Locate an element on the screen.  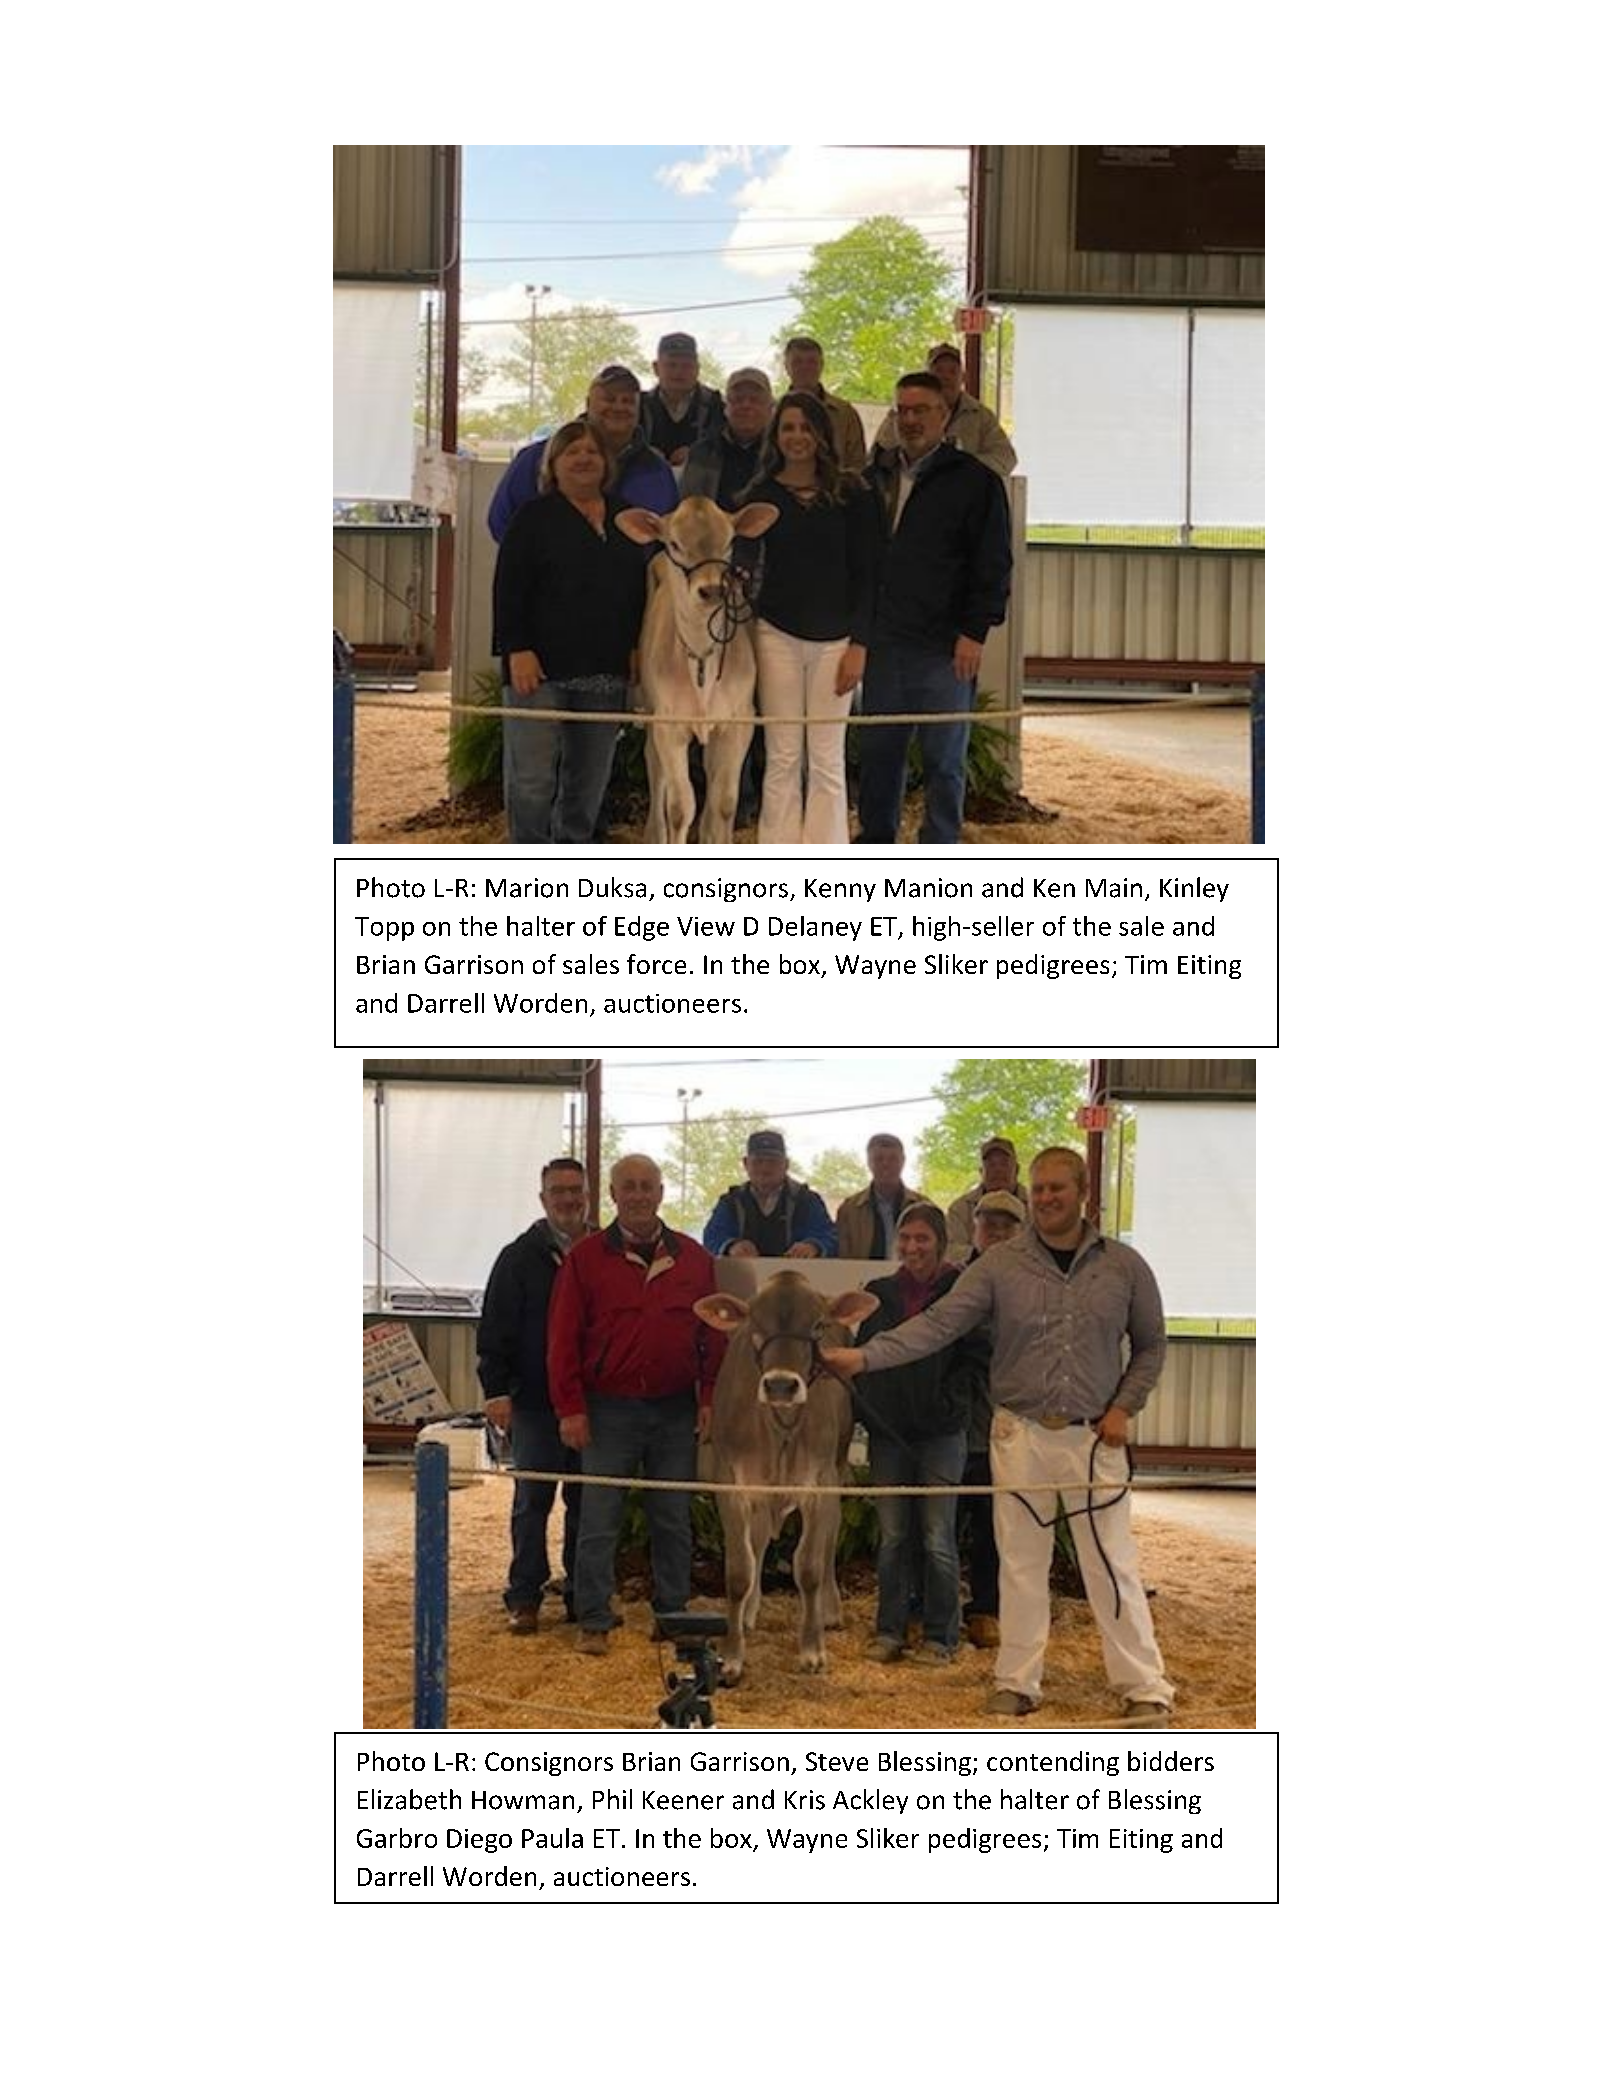
View is located at coordinates (706, 926).
